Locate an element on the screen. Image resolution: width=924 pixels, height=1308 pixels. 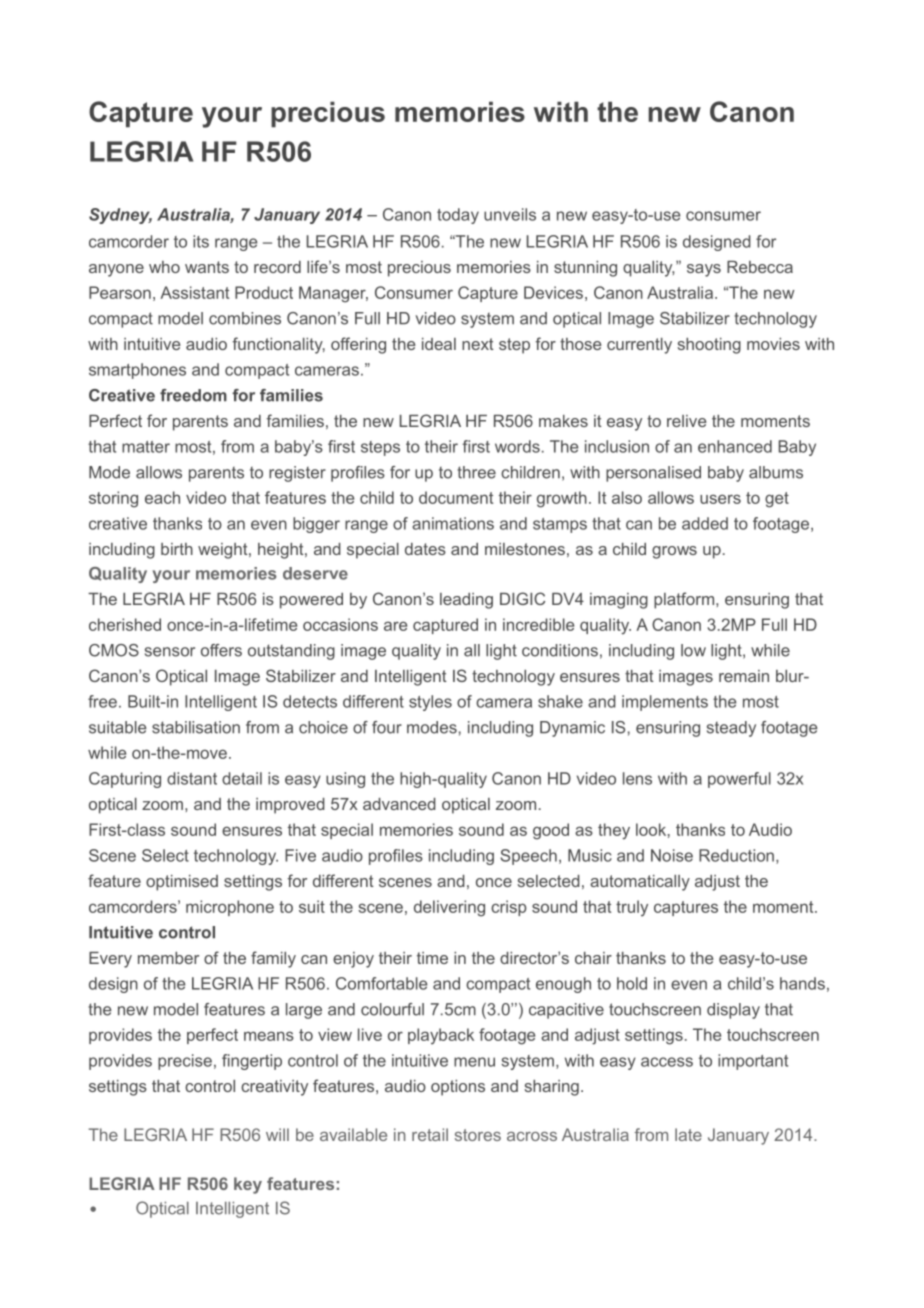
today is located at coordinates (458, 216).
